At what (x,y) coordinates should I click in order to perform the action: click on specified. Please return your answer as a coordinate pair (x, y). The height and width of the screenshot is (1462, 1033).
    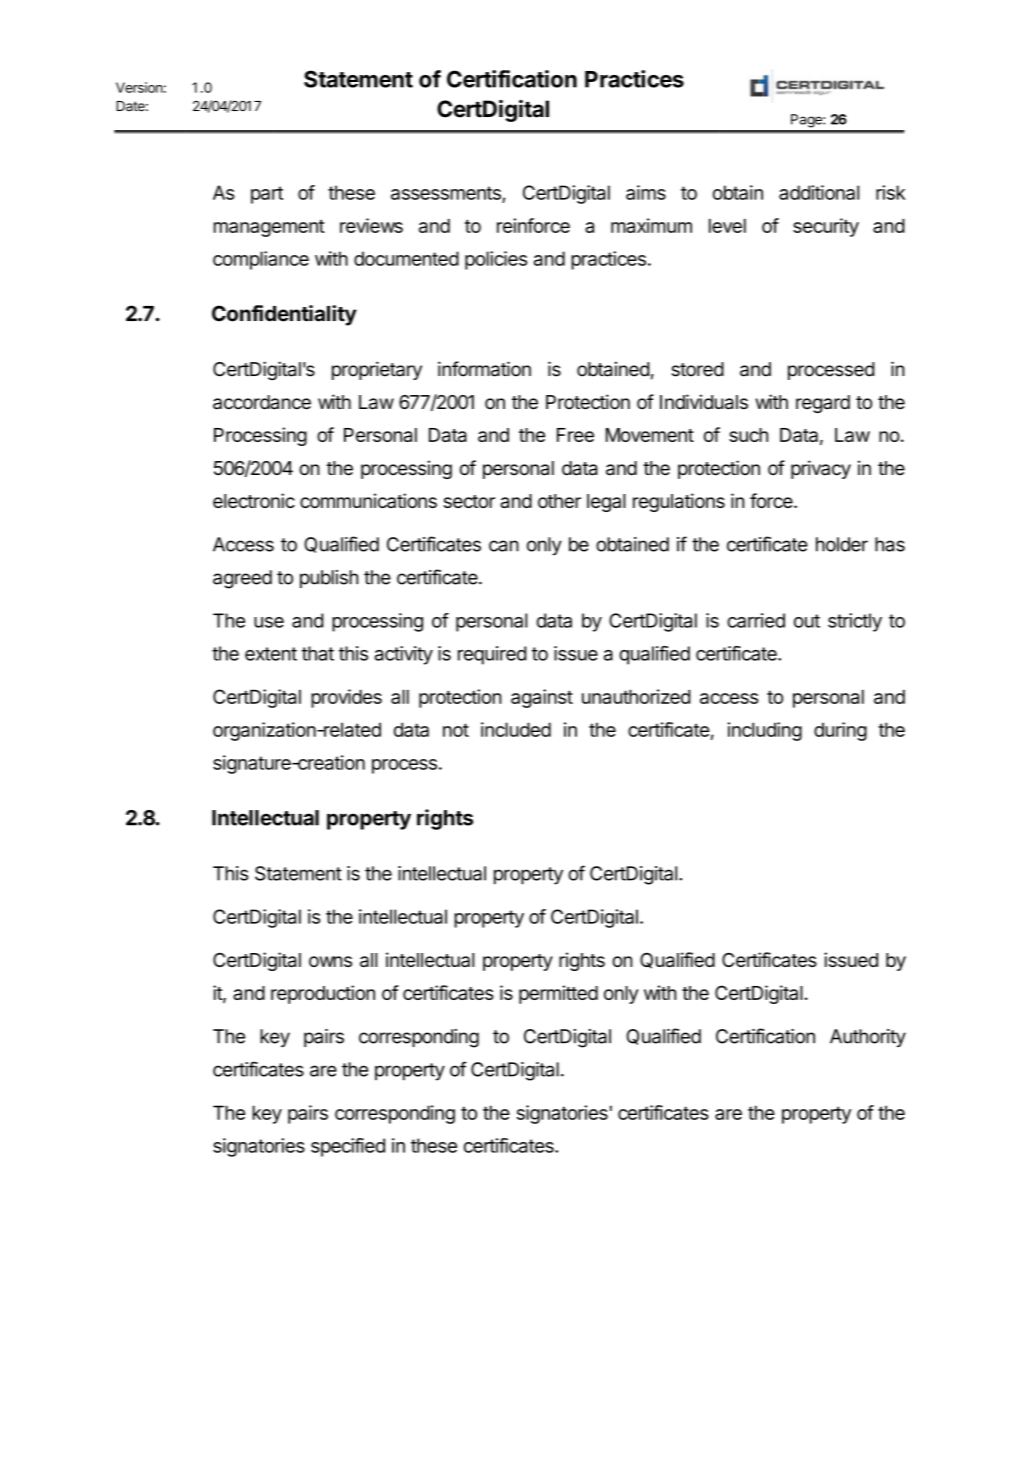
    Looking at the image, I should click on (348, 1147).
